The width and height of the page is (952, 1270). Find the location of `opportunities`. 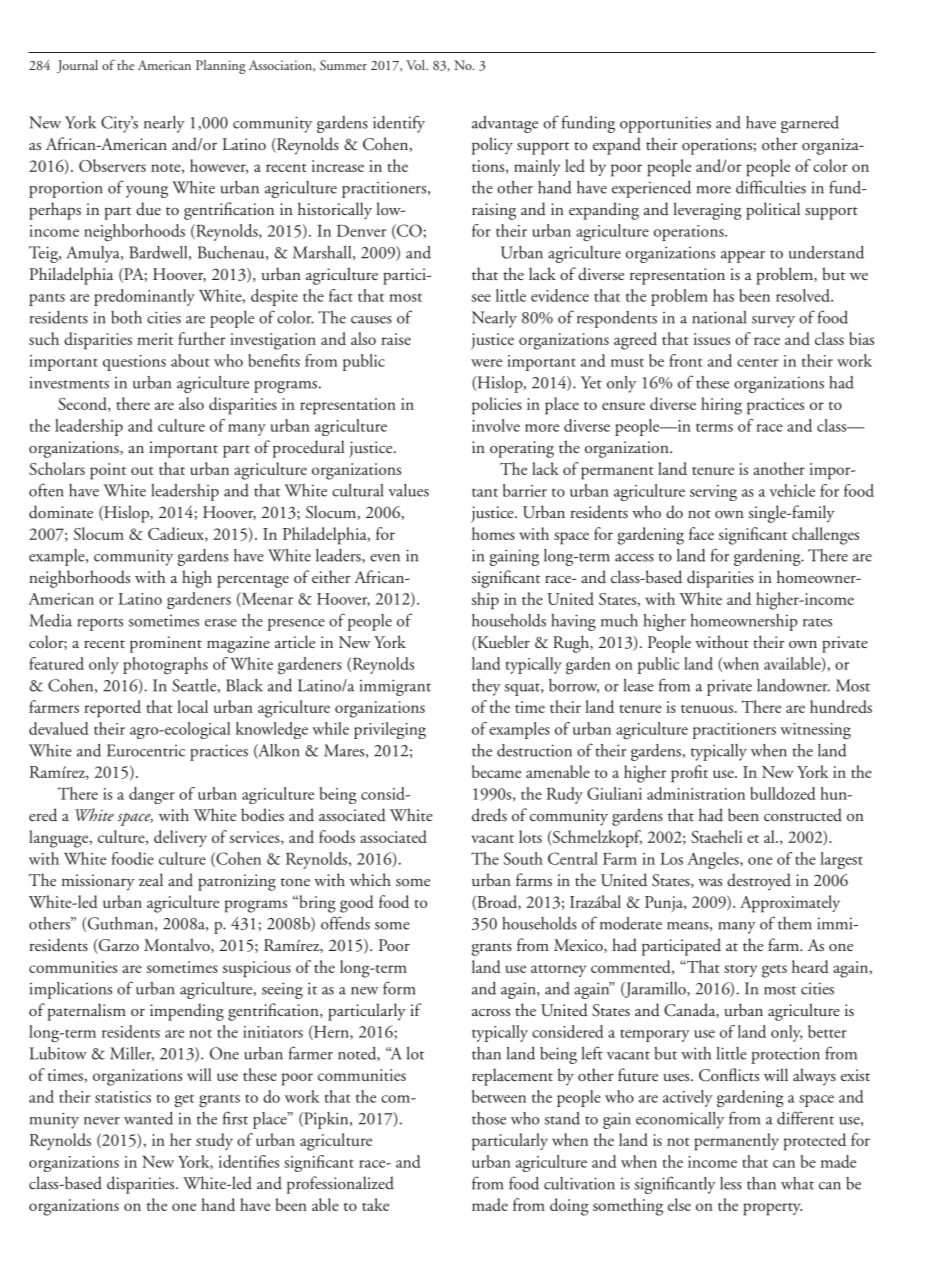

opportunities is located at coordinates (665, 124).
